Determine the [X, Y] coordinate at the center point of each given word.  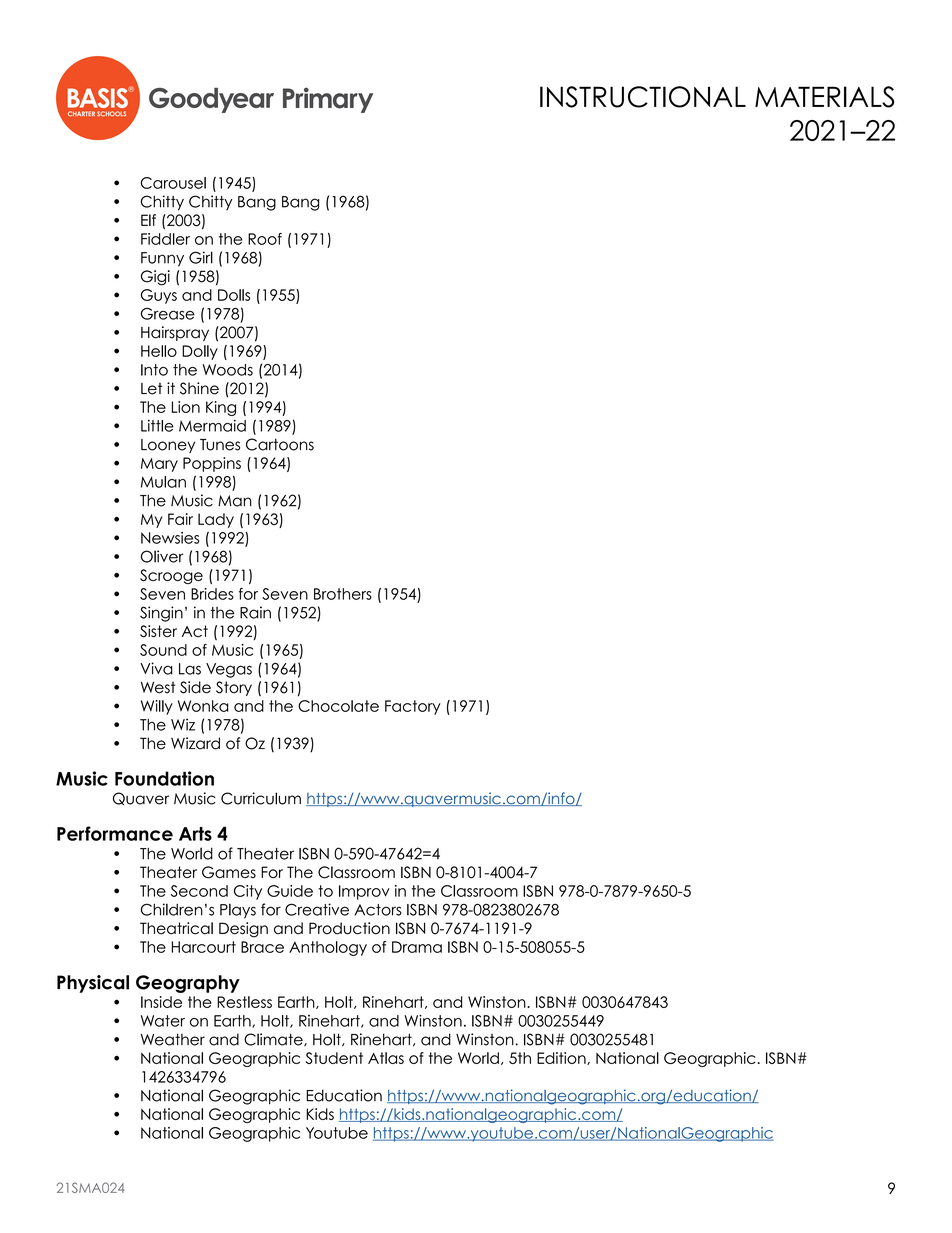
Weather [173, 1039]
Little [157, 426]
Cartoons [280, 444]
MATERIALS [824, 97]
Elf [148, 220]
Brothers [343, 594]
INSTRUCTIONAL [643, 97]
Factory [413, 707]
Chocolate [338, 706]
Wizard [195, 743]
